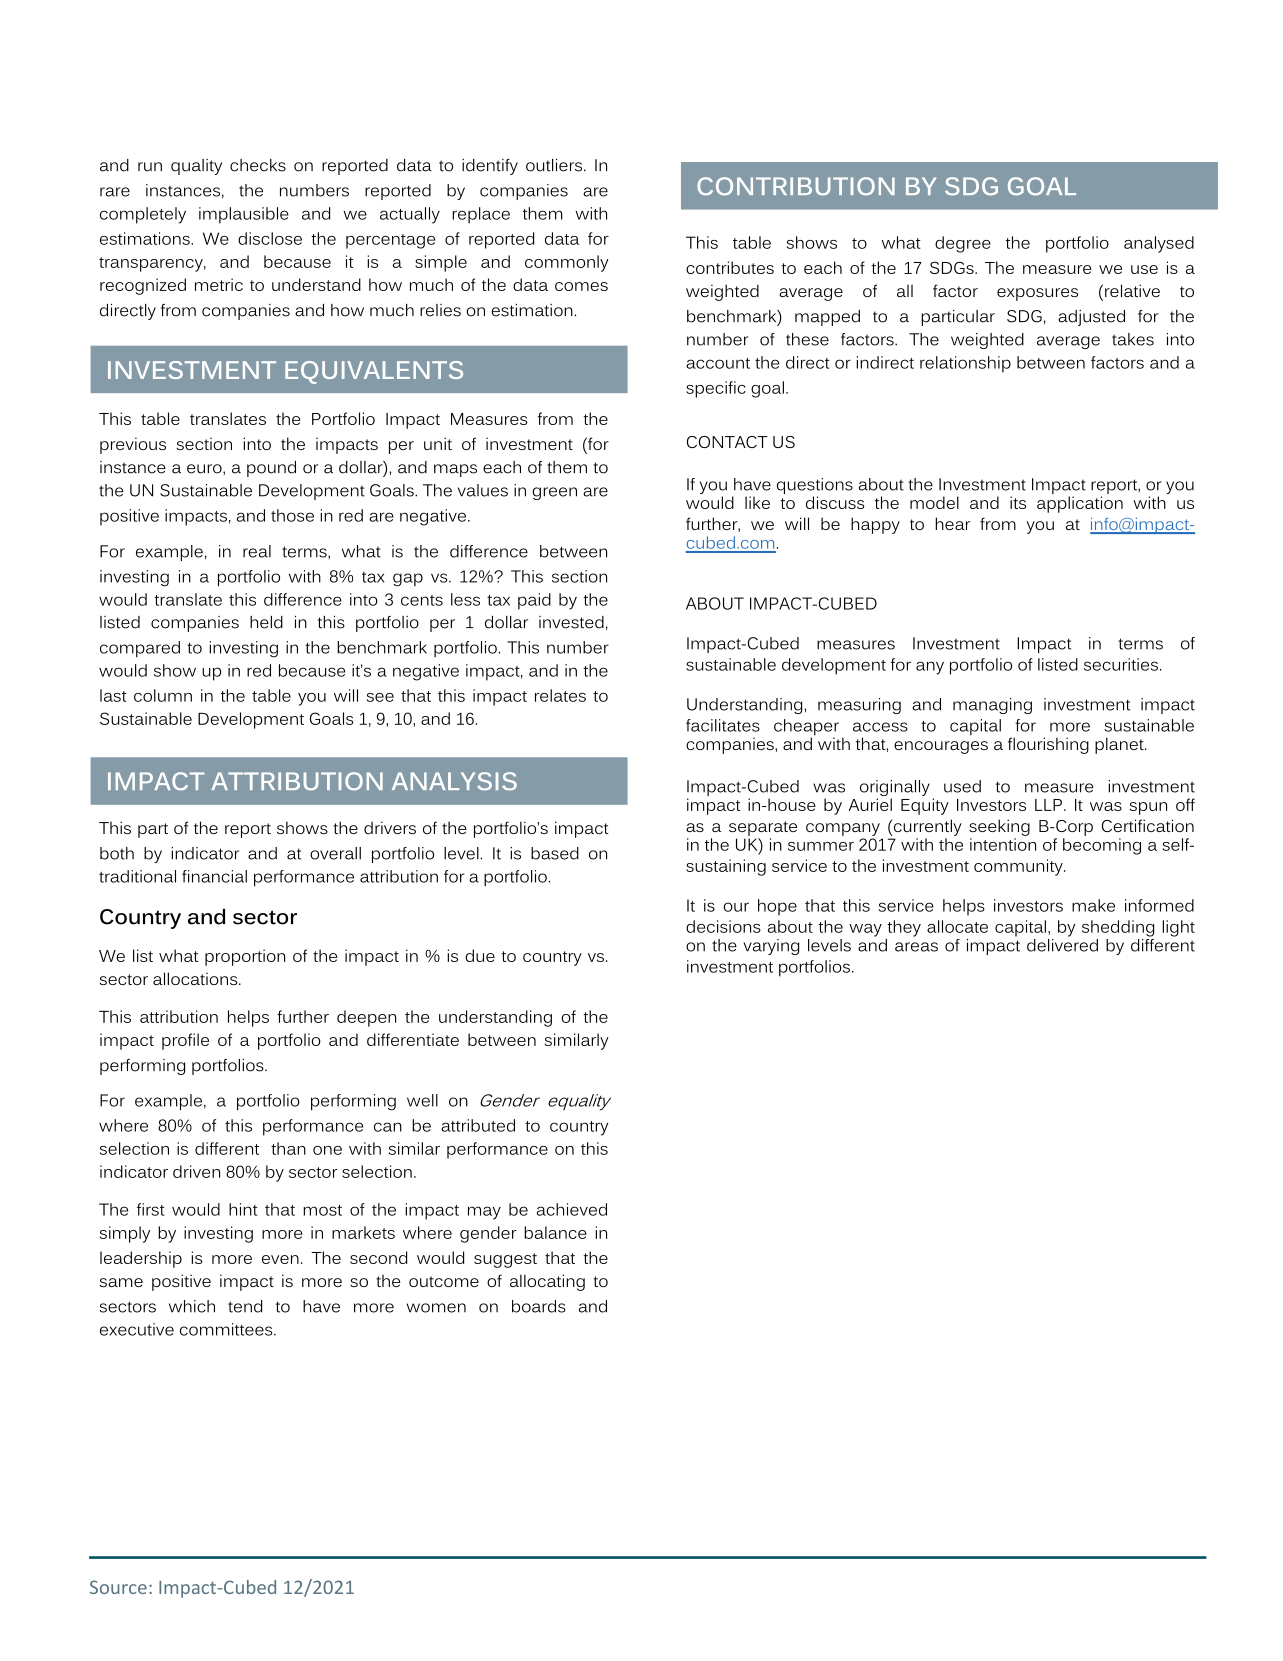 Image resolution: width=1283 pixels, height=1661 pixels. What do you see at coordinates (555, 853) in the page?
I see `based` at bounding box center [555, 853].
